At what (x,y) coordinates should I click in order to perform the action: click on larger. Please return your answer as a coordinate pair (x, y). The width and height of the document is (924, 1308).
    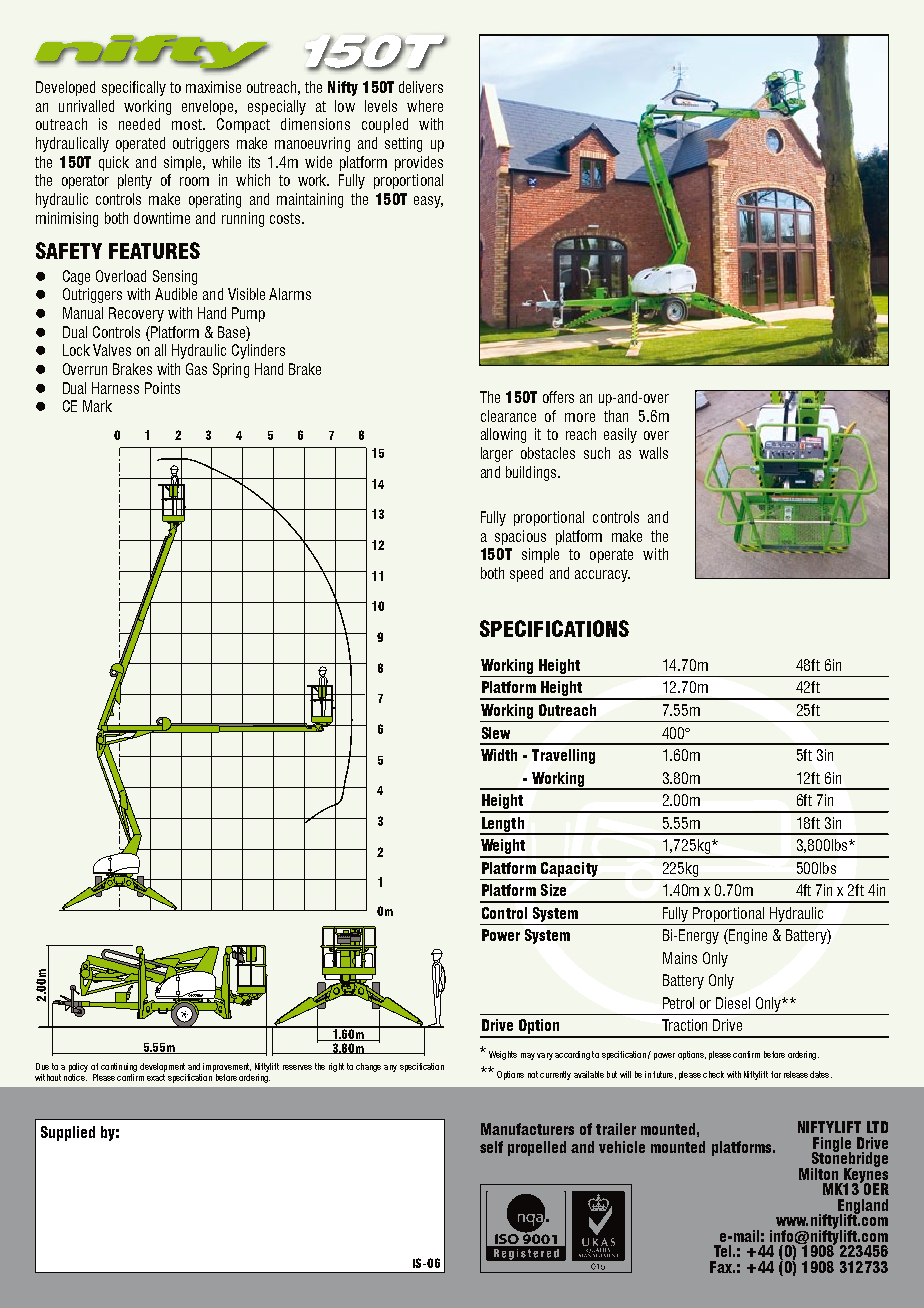
    Looking at the image, I should click on (497, 454).
